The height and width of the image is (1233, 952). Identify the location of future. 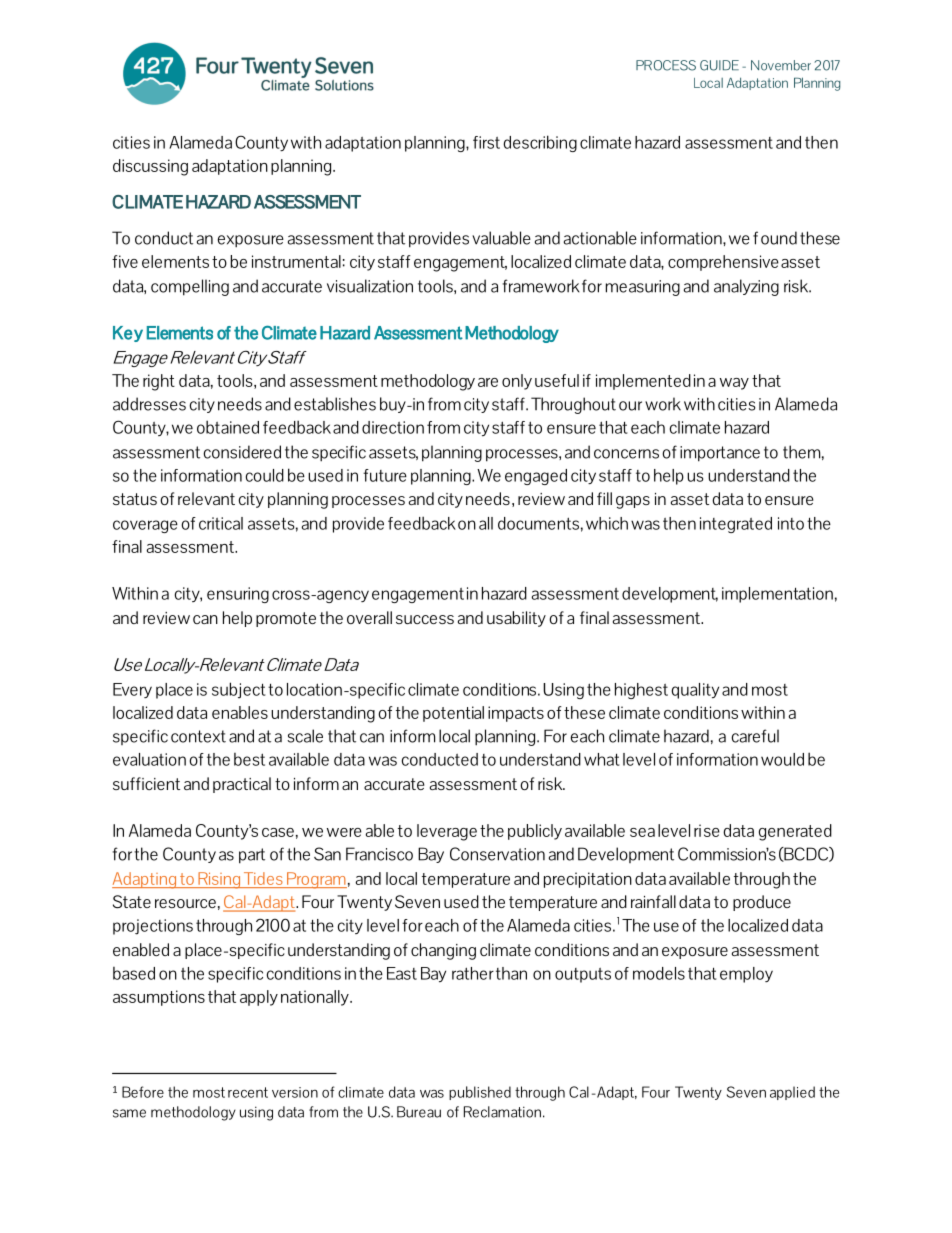
(385, 475).
